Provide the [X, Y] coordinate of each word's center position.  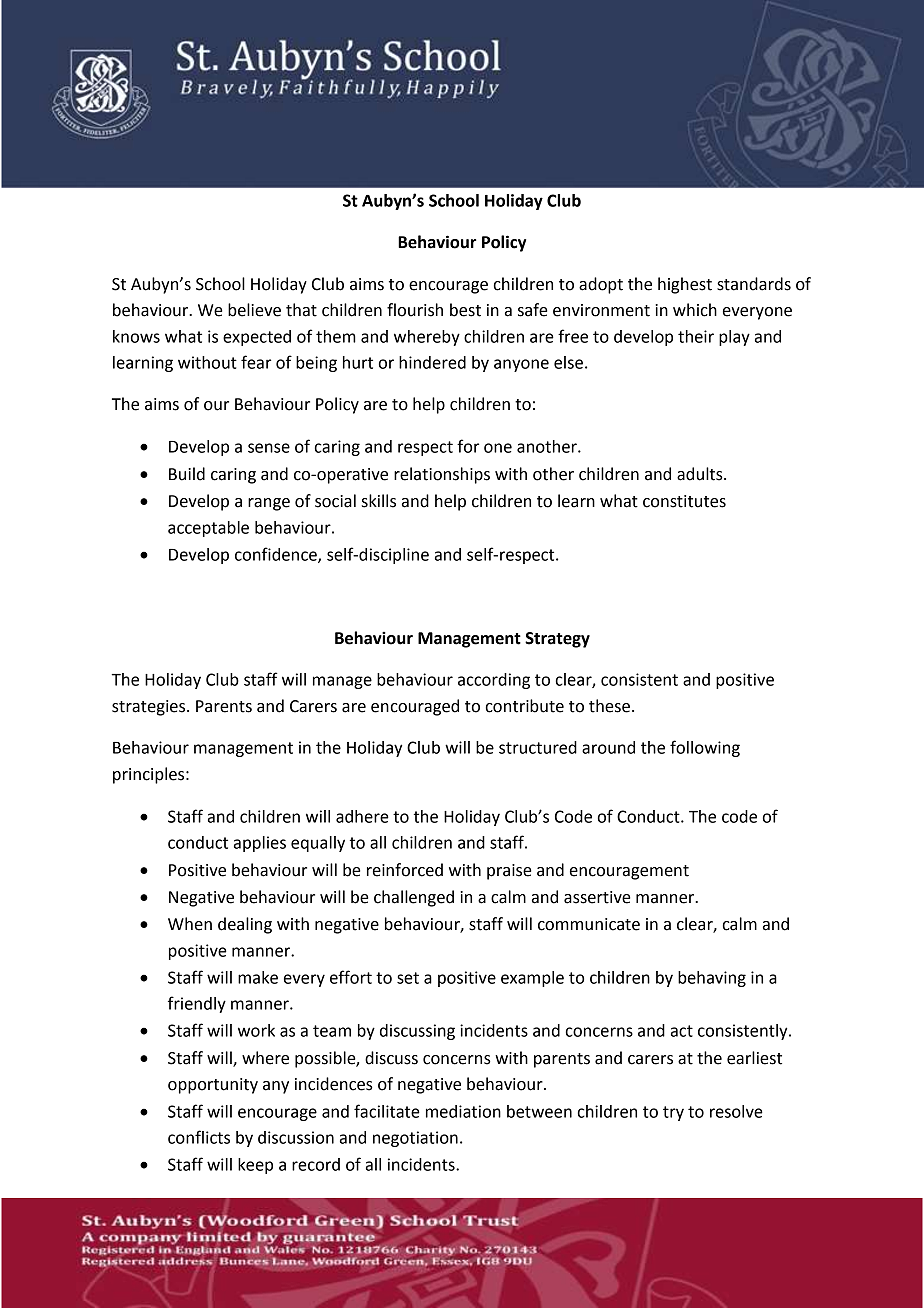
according [494, 681]
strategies [150, 708]
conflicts [199, 1137]
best [465, 310]
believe [254, 310]
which [695, 310]
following [705, 748]
